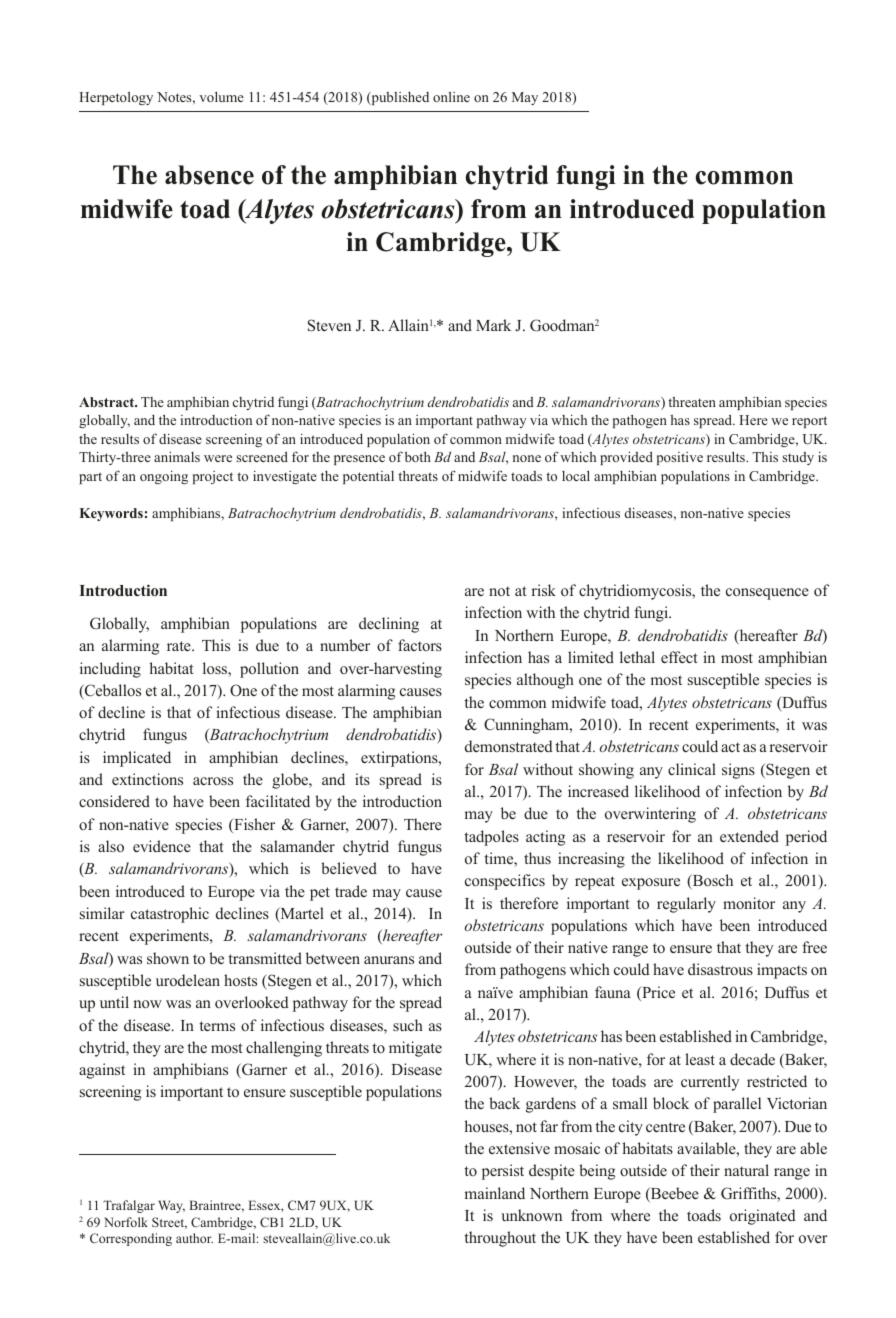 This screenshot has height=1318, width=896. What do you see at coordinates (111, 514) in the screenshot?
I see `Keywords` at bounding box center [111, 514].
